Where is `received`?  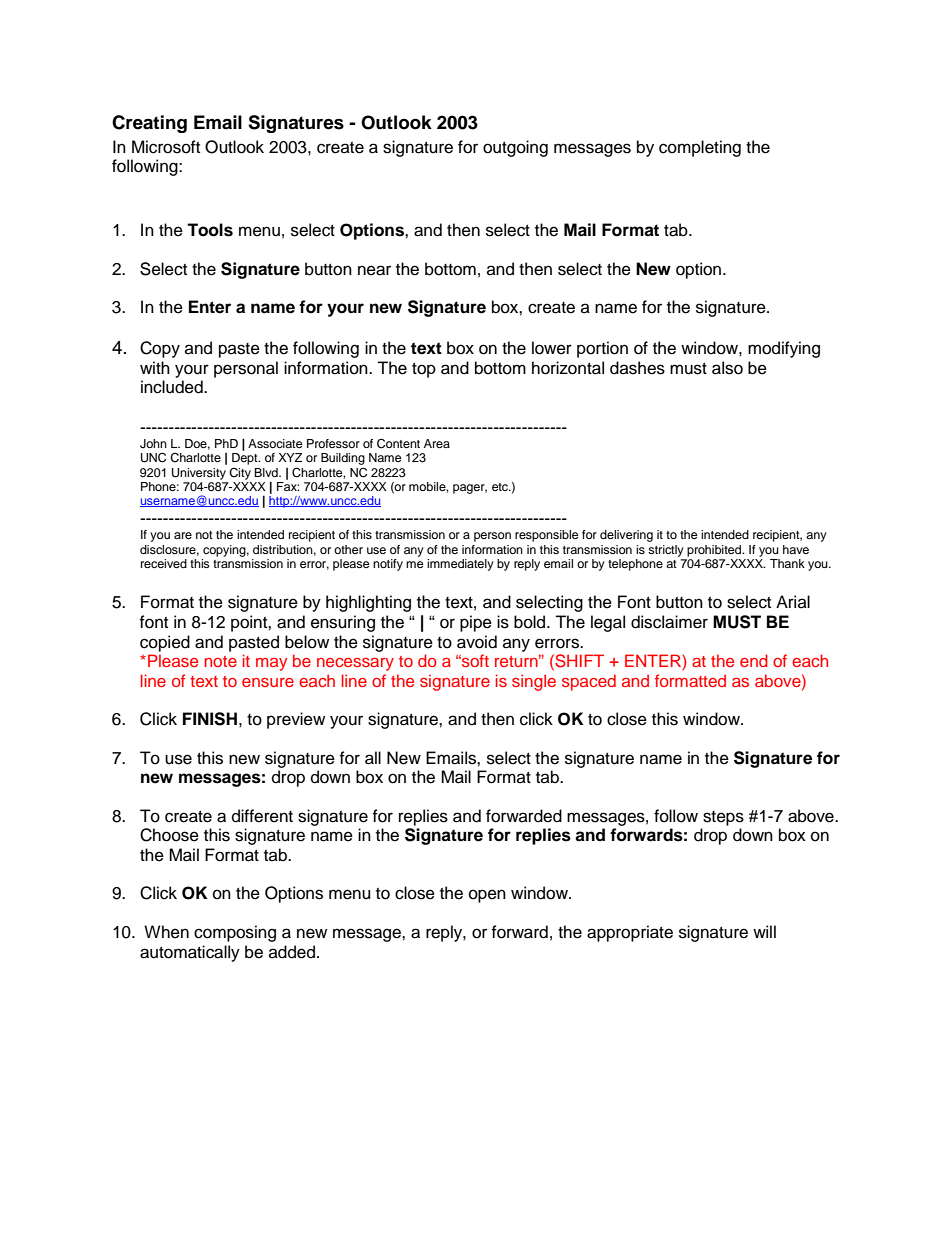
received is located at coordinates (164, 563).
